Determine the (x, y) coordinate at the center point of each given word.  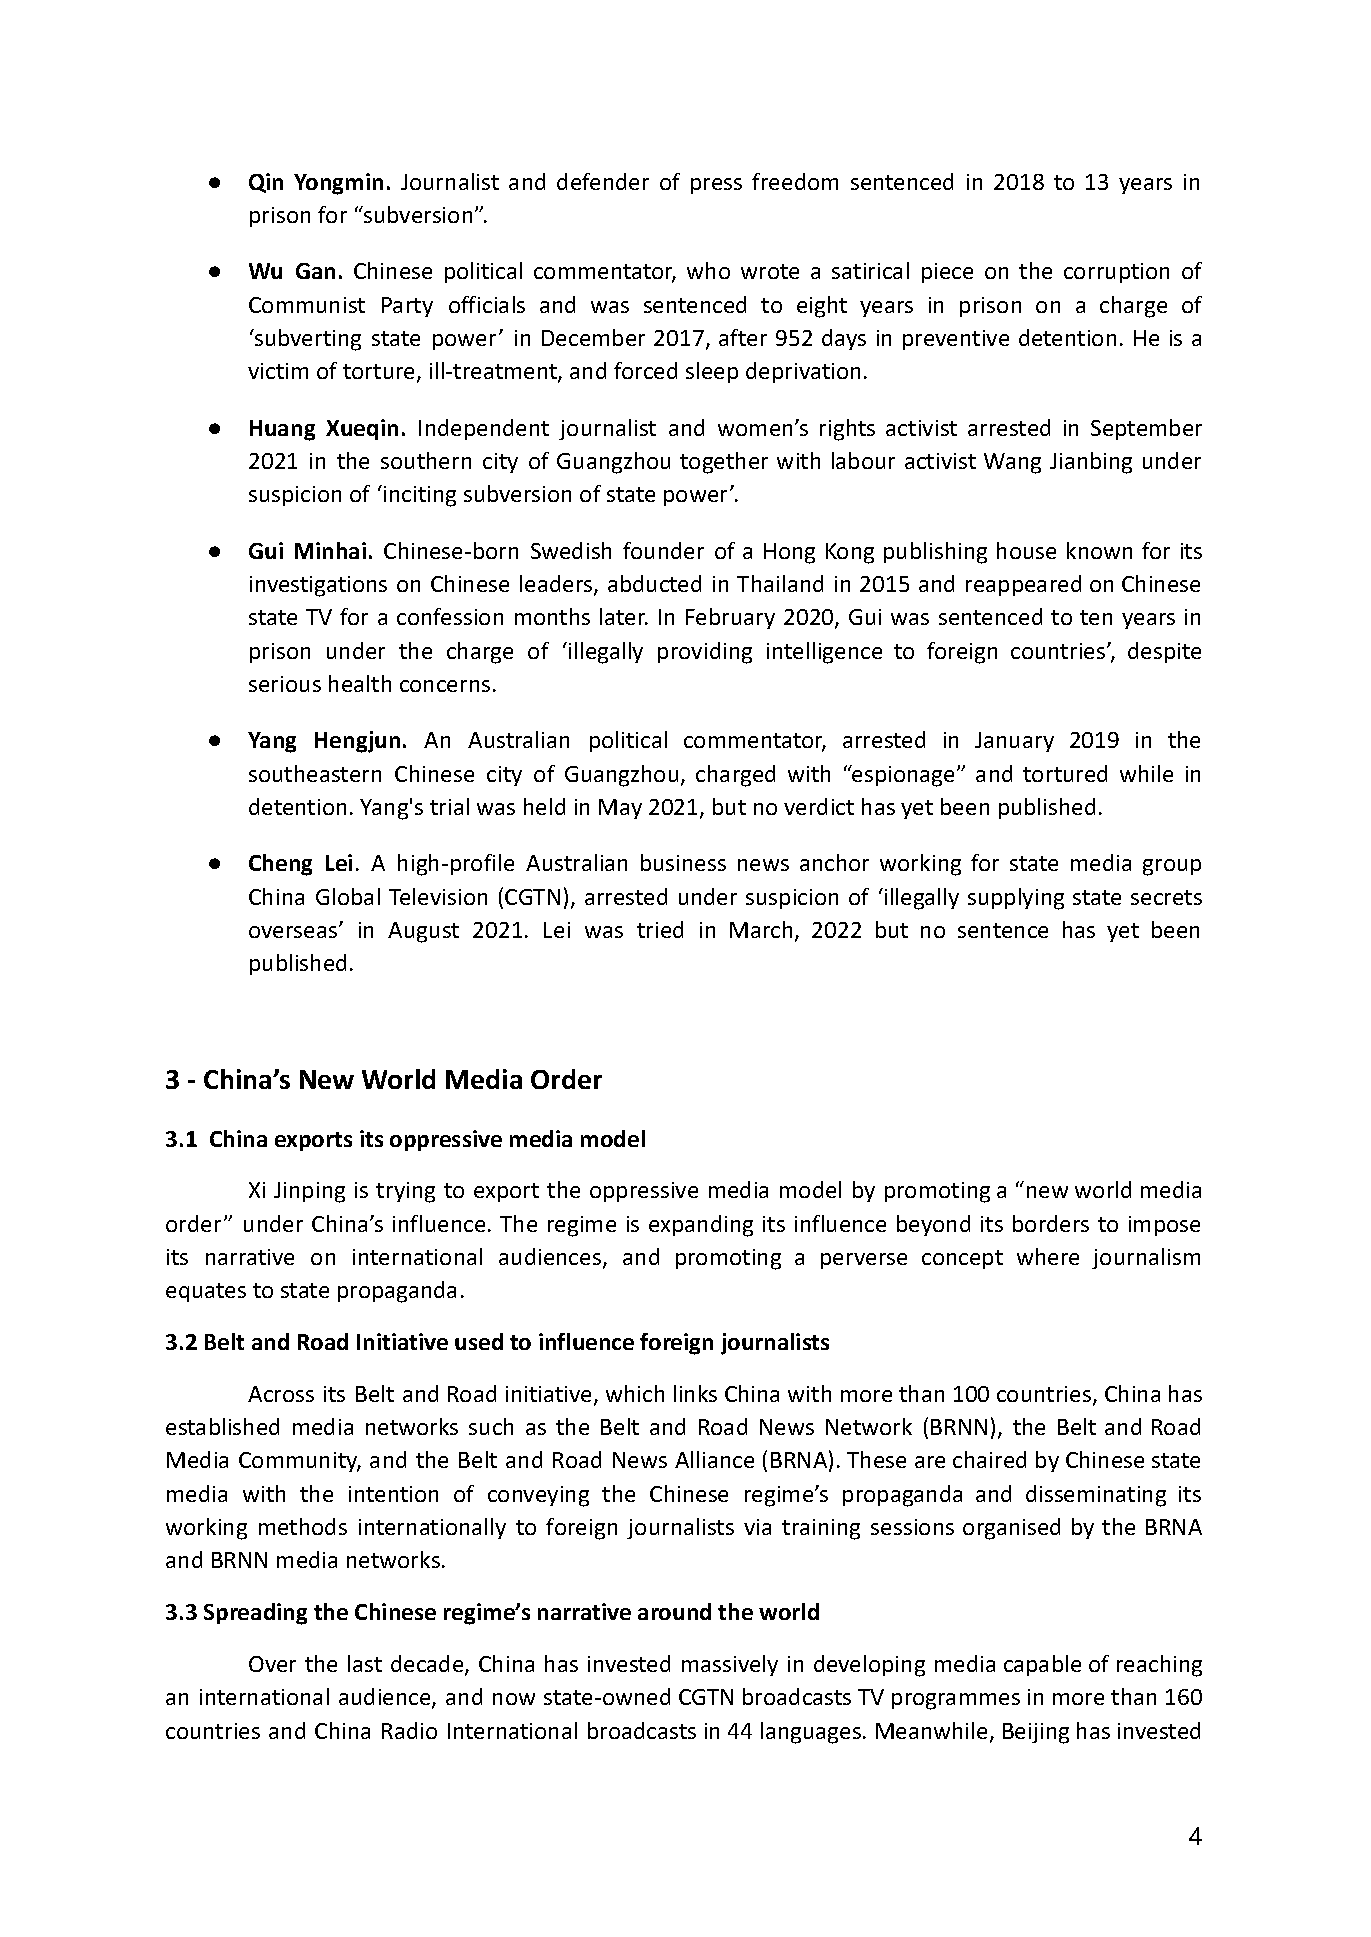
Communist (307, 305)
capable (1042, 1665)
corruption (1116, 273)
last (365, 1663)
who (708, 270)
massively (730, 1665)
